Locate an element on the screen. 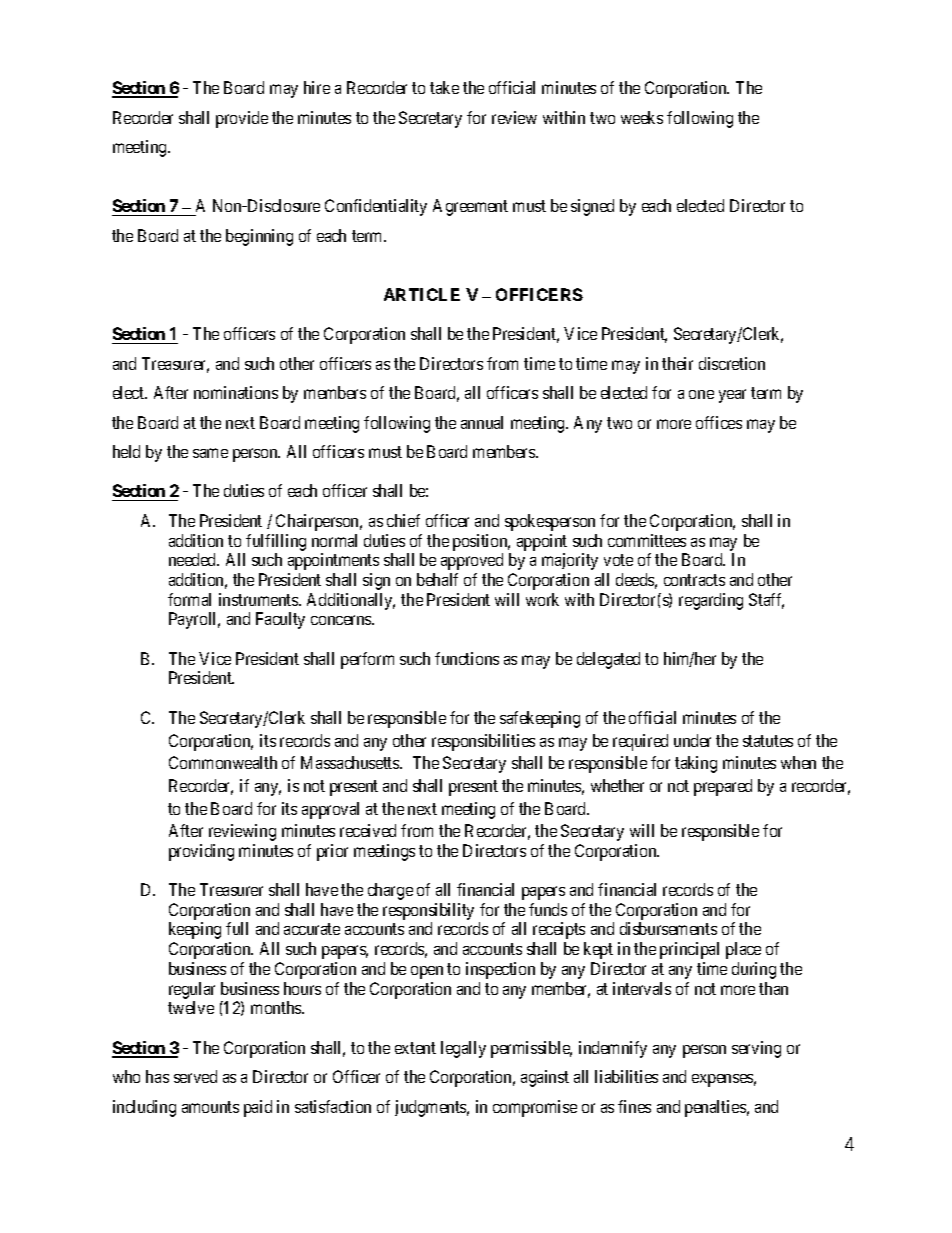  take is located at coordinates (444, 87).
